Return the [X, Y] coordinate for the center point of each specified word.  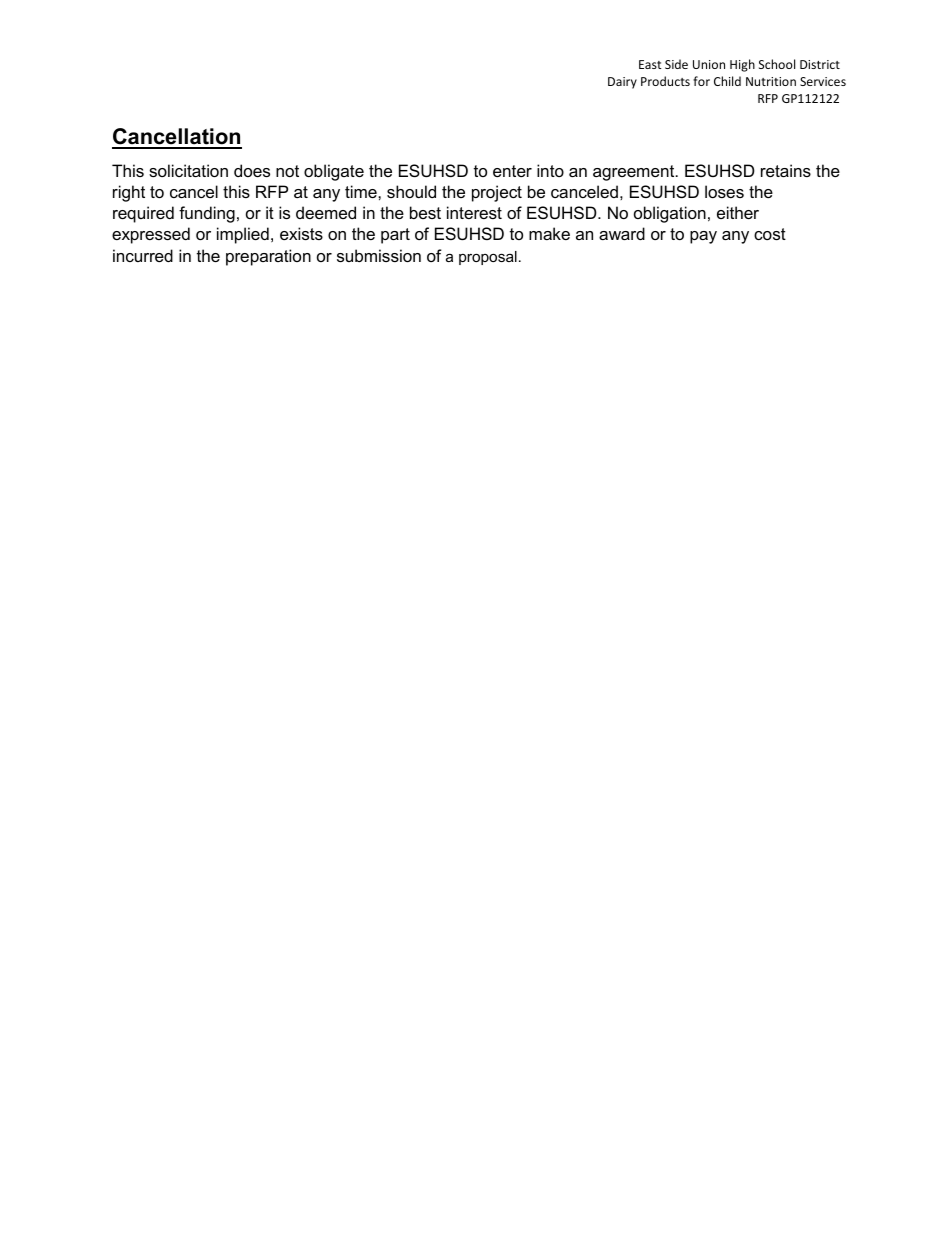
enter [512, 171]
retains [786, 170]
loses [724, 191]
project [497, 193]
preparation [268, 257]
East [650, 64]
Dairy [622, 83]
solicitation [188, 170]
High [742, 65]
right [129, 193]
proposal [488, 258]
